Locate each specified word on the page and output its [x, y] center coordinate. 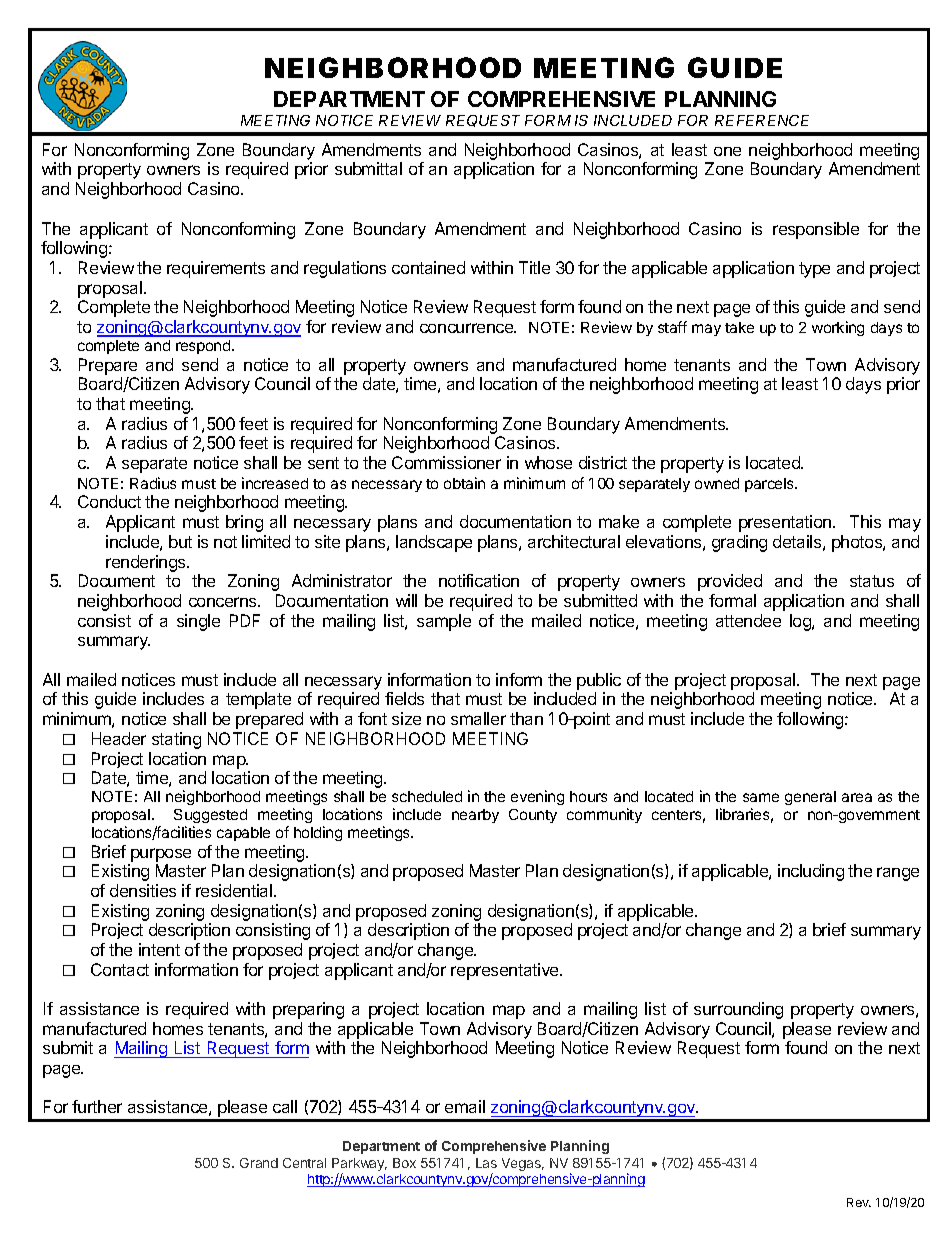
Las [486, 1163]
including [811, 872]
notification [479, 580]
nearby [475, 816]
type [814, 270]
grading [739, 543]
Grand [259, 1163]
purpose [161, 855]
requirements [216, 269]
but [180, 541]
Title [534, 267]
